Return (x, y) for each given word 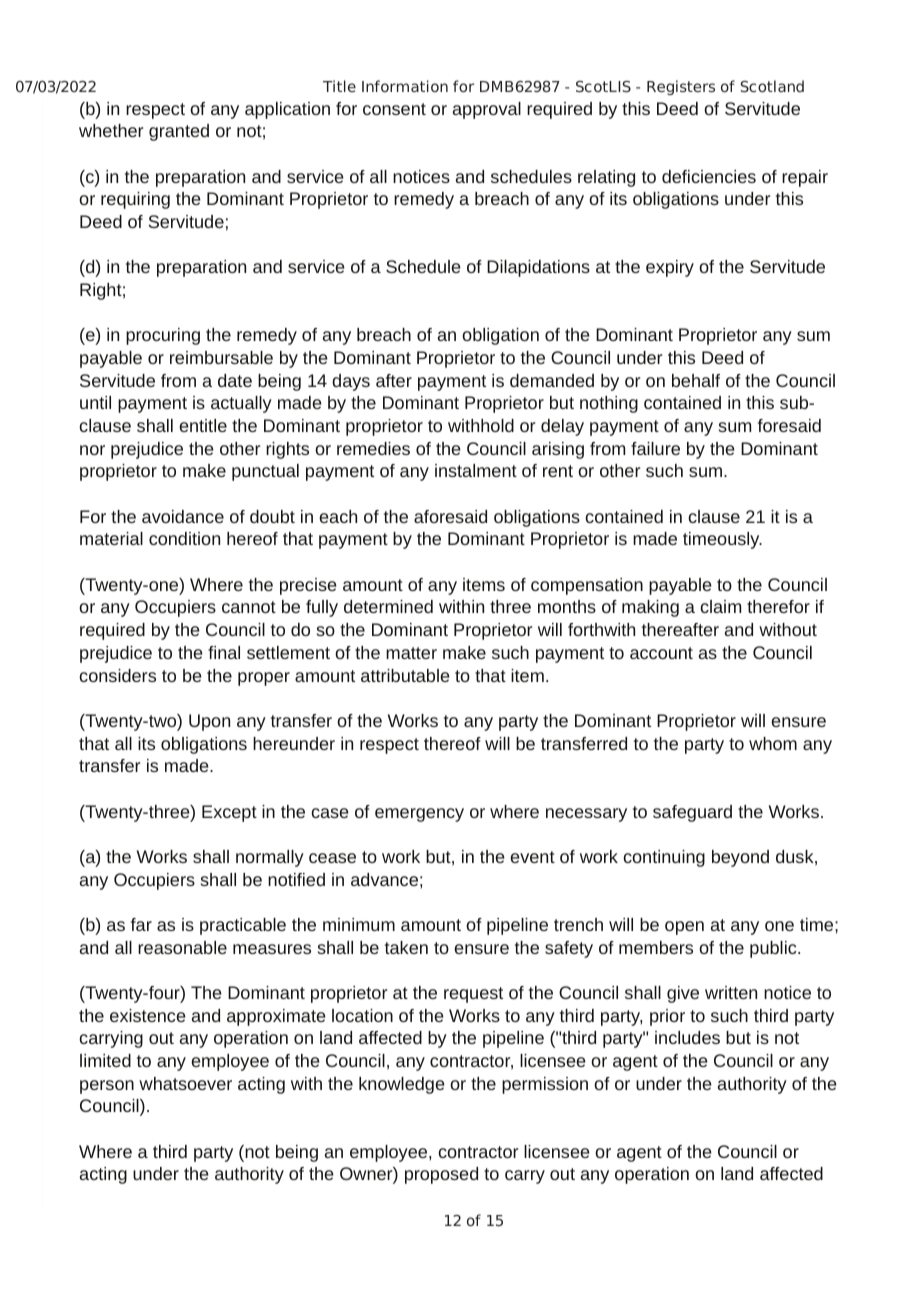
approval (487, 110)
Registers (681, 87)
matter (411, 653)
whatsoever (185, 1083)
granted (179, 132)
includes (687, 1037)
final (224, 652)
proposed (441, 1175)
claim (720, 606)
